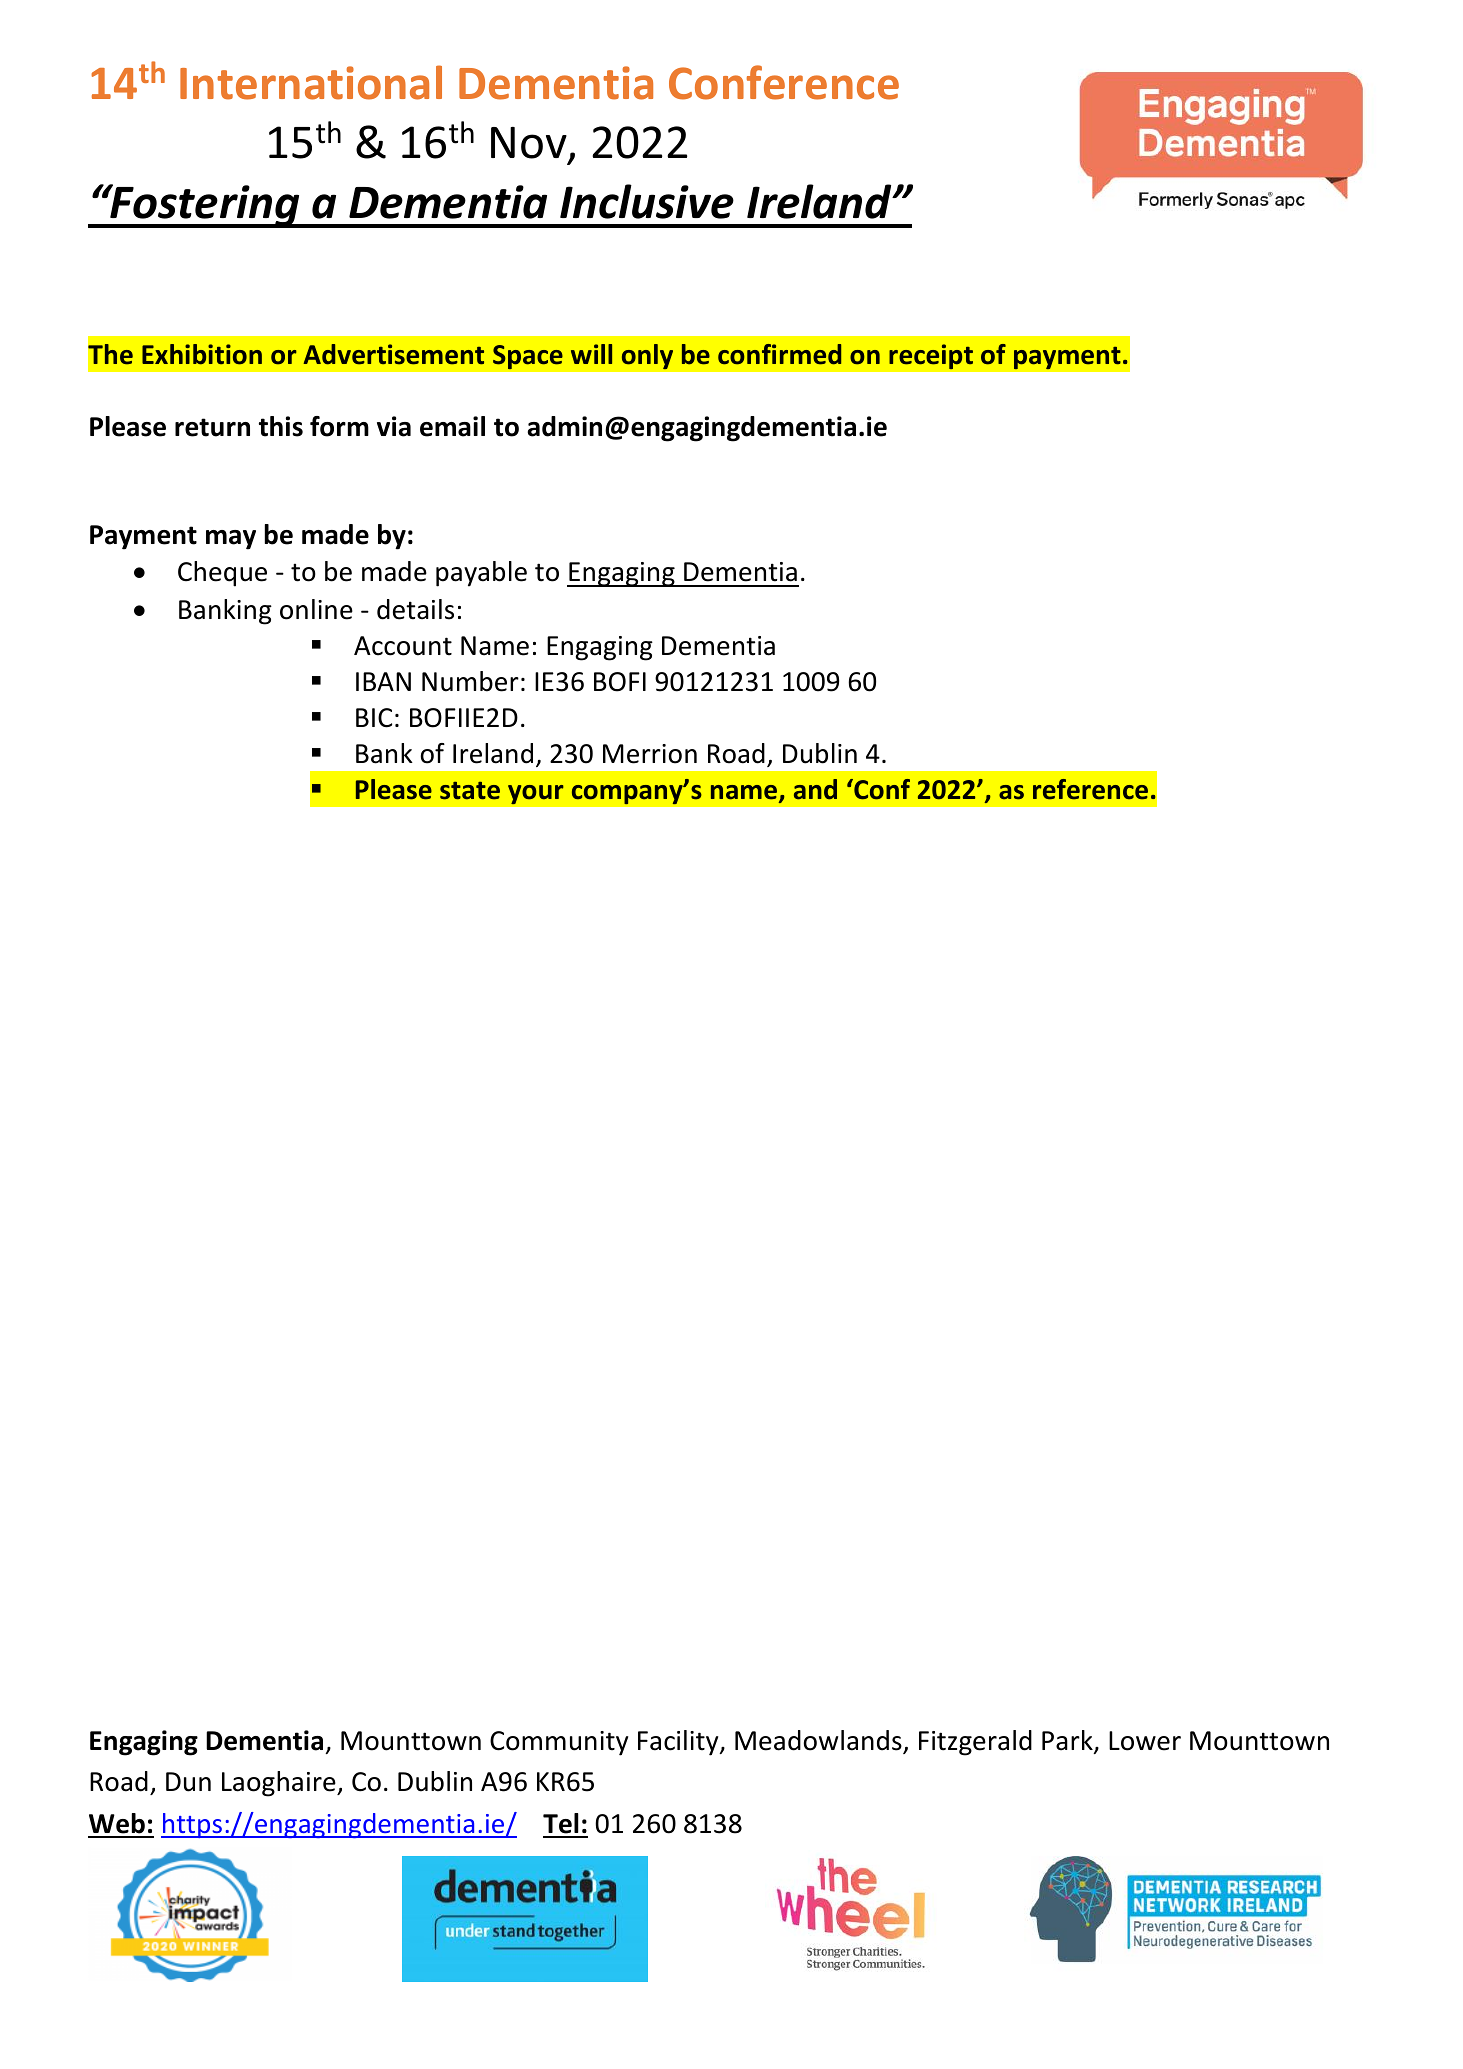 The width and height of the screenshot is (1463, 2069). I want to click on Dun, so click(188, 1782).
